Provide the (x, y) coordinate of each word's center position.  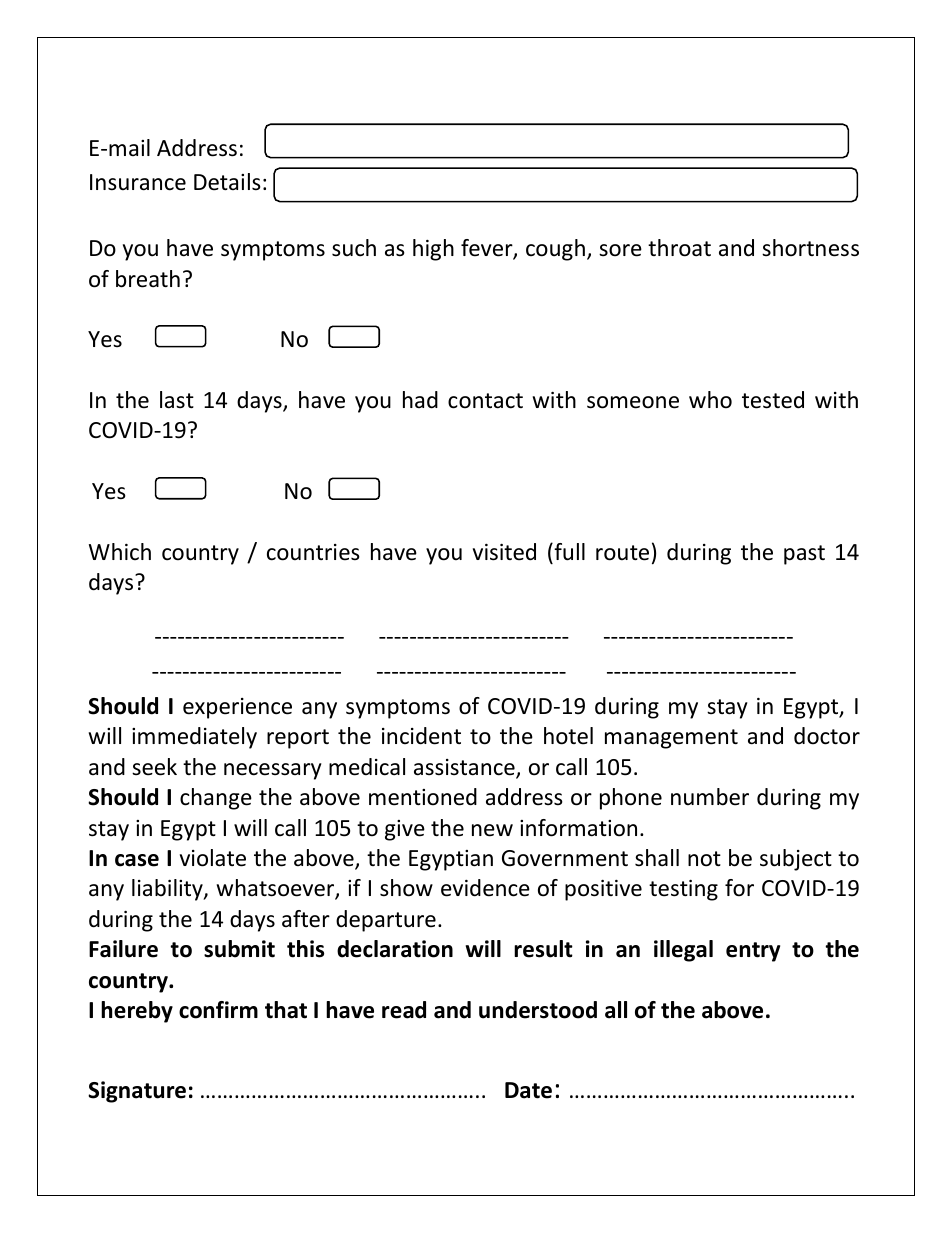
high (433, 250)
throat (679, 248)
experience (237, 708)
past (804, 555)
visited (504, 552)
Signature (137, 1092)
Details (227, 182)
